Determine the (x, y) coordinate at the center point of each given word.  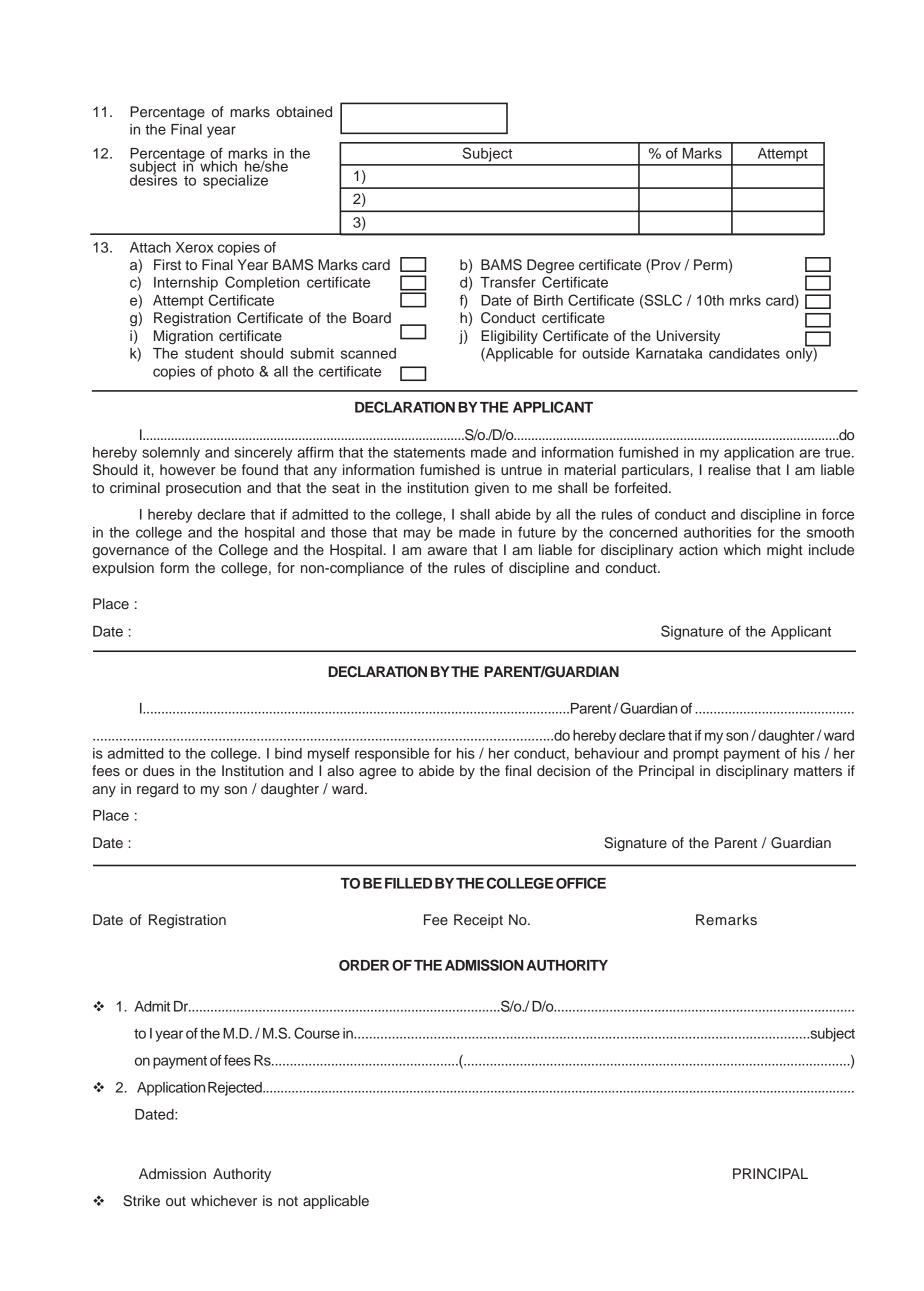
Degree (550, 266)
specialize (235, 182)
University (688, 337)
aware (447, 551)
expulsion (123, 569)
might (785, 551)
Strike (141, 1201)
